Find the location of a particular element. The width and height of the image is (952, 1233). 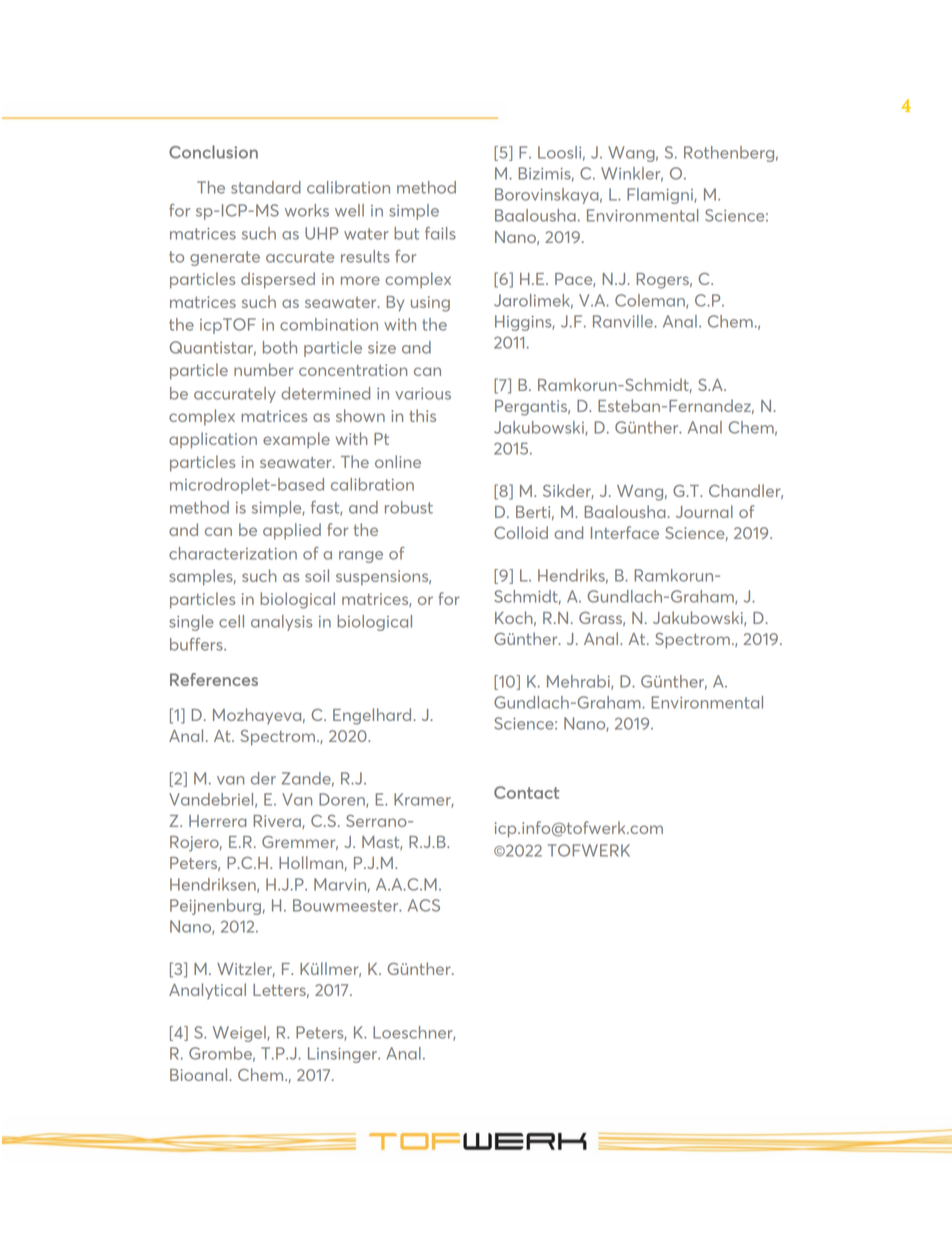

Weigel is located at coordinates (240, 1034).
